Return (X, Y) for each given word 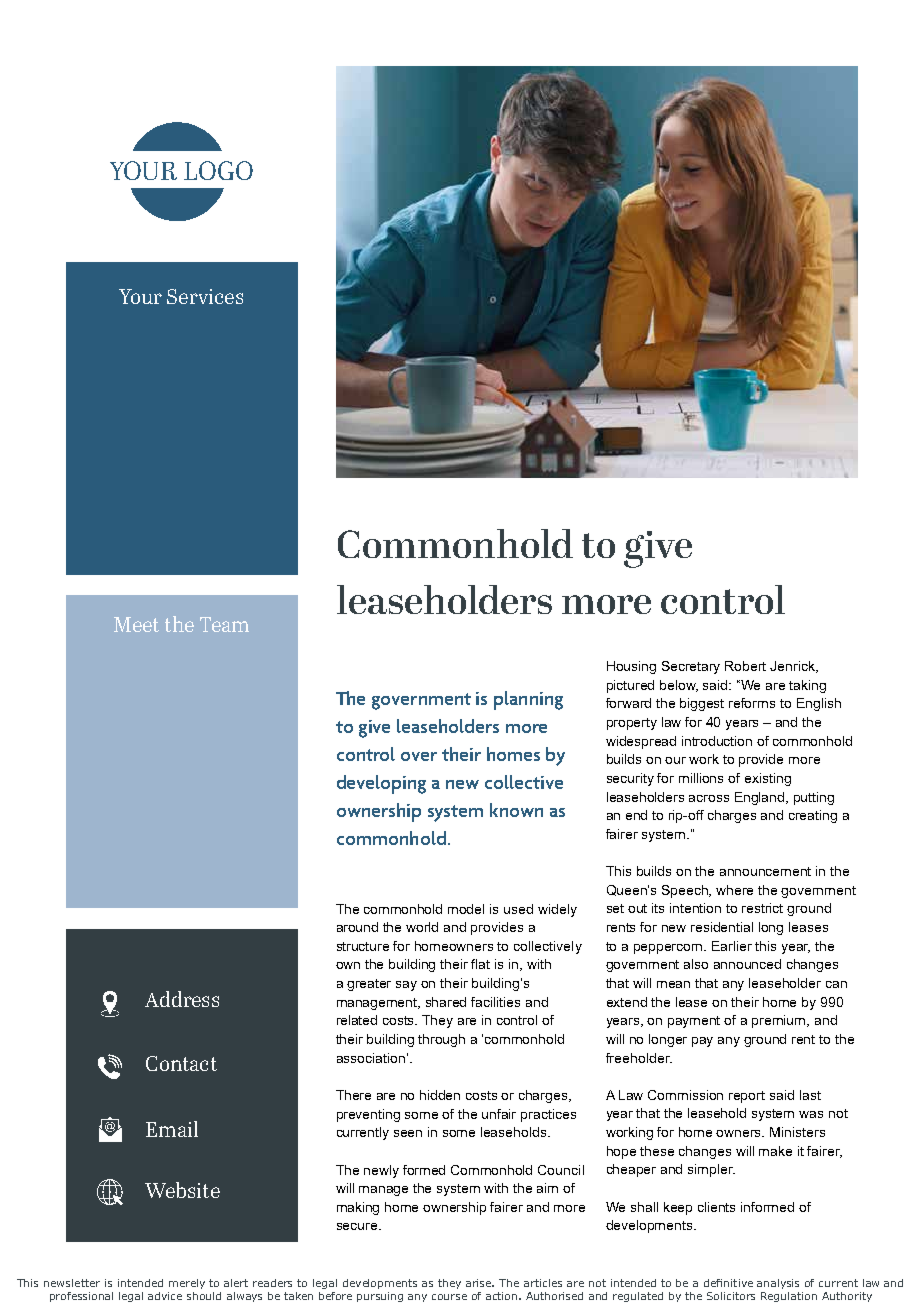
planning (528, 700)
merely (187, 1284)
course (449, 1297)
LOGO (218, 170)
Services (205, 296)
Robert (745, 666)
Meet (136, 624)
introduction (717, 741)
